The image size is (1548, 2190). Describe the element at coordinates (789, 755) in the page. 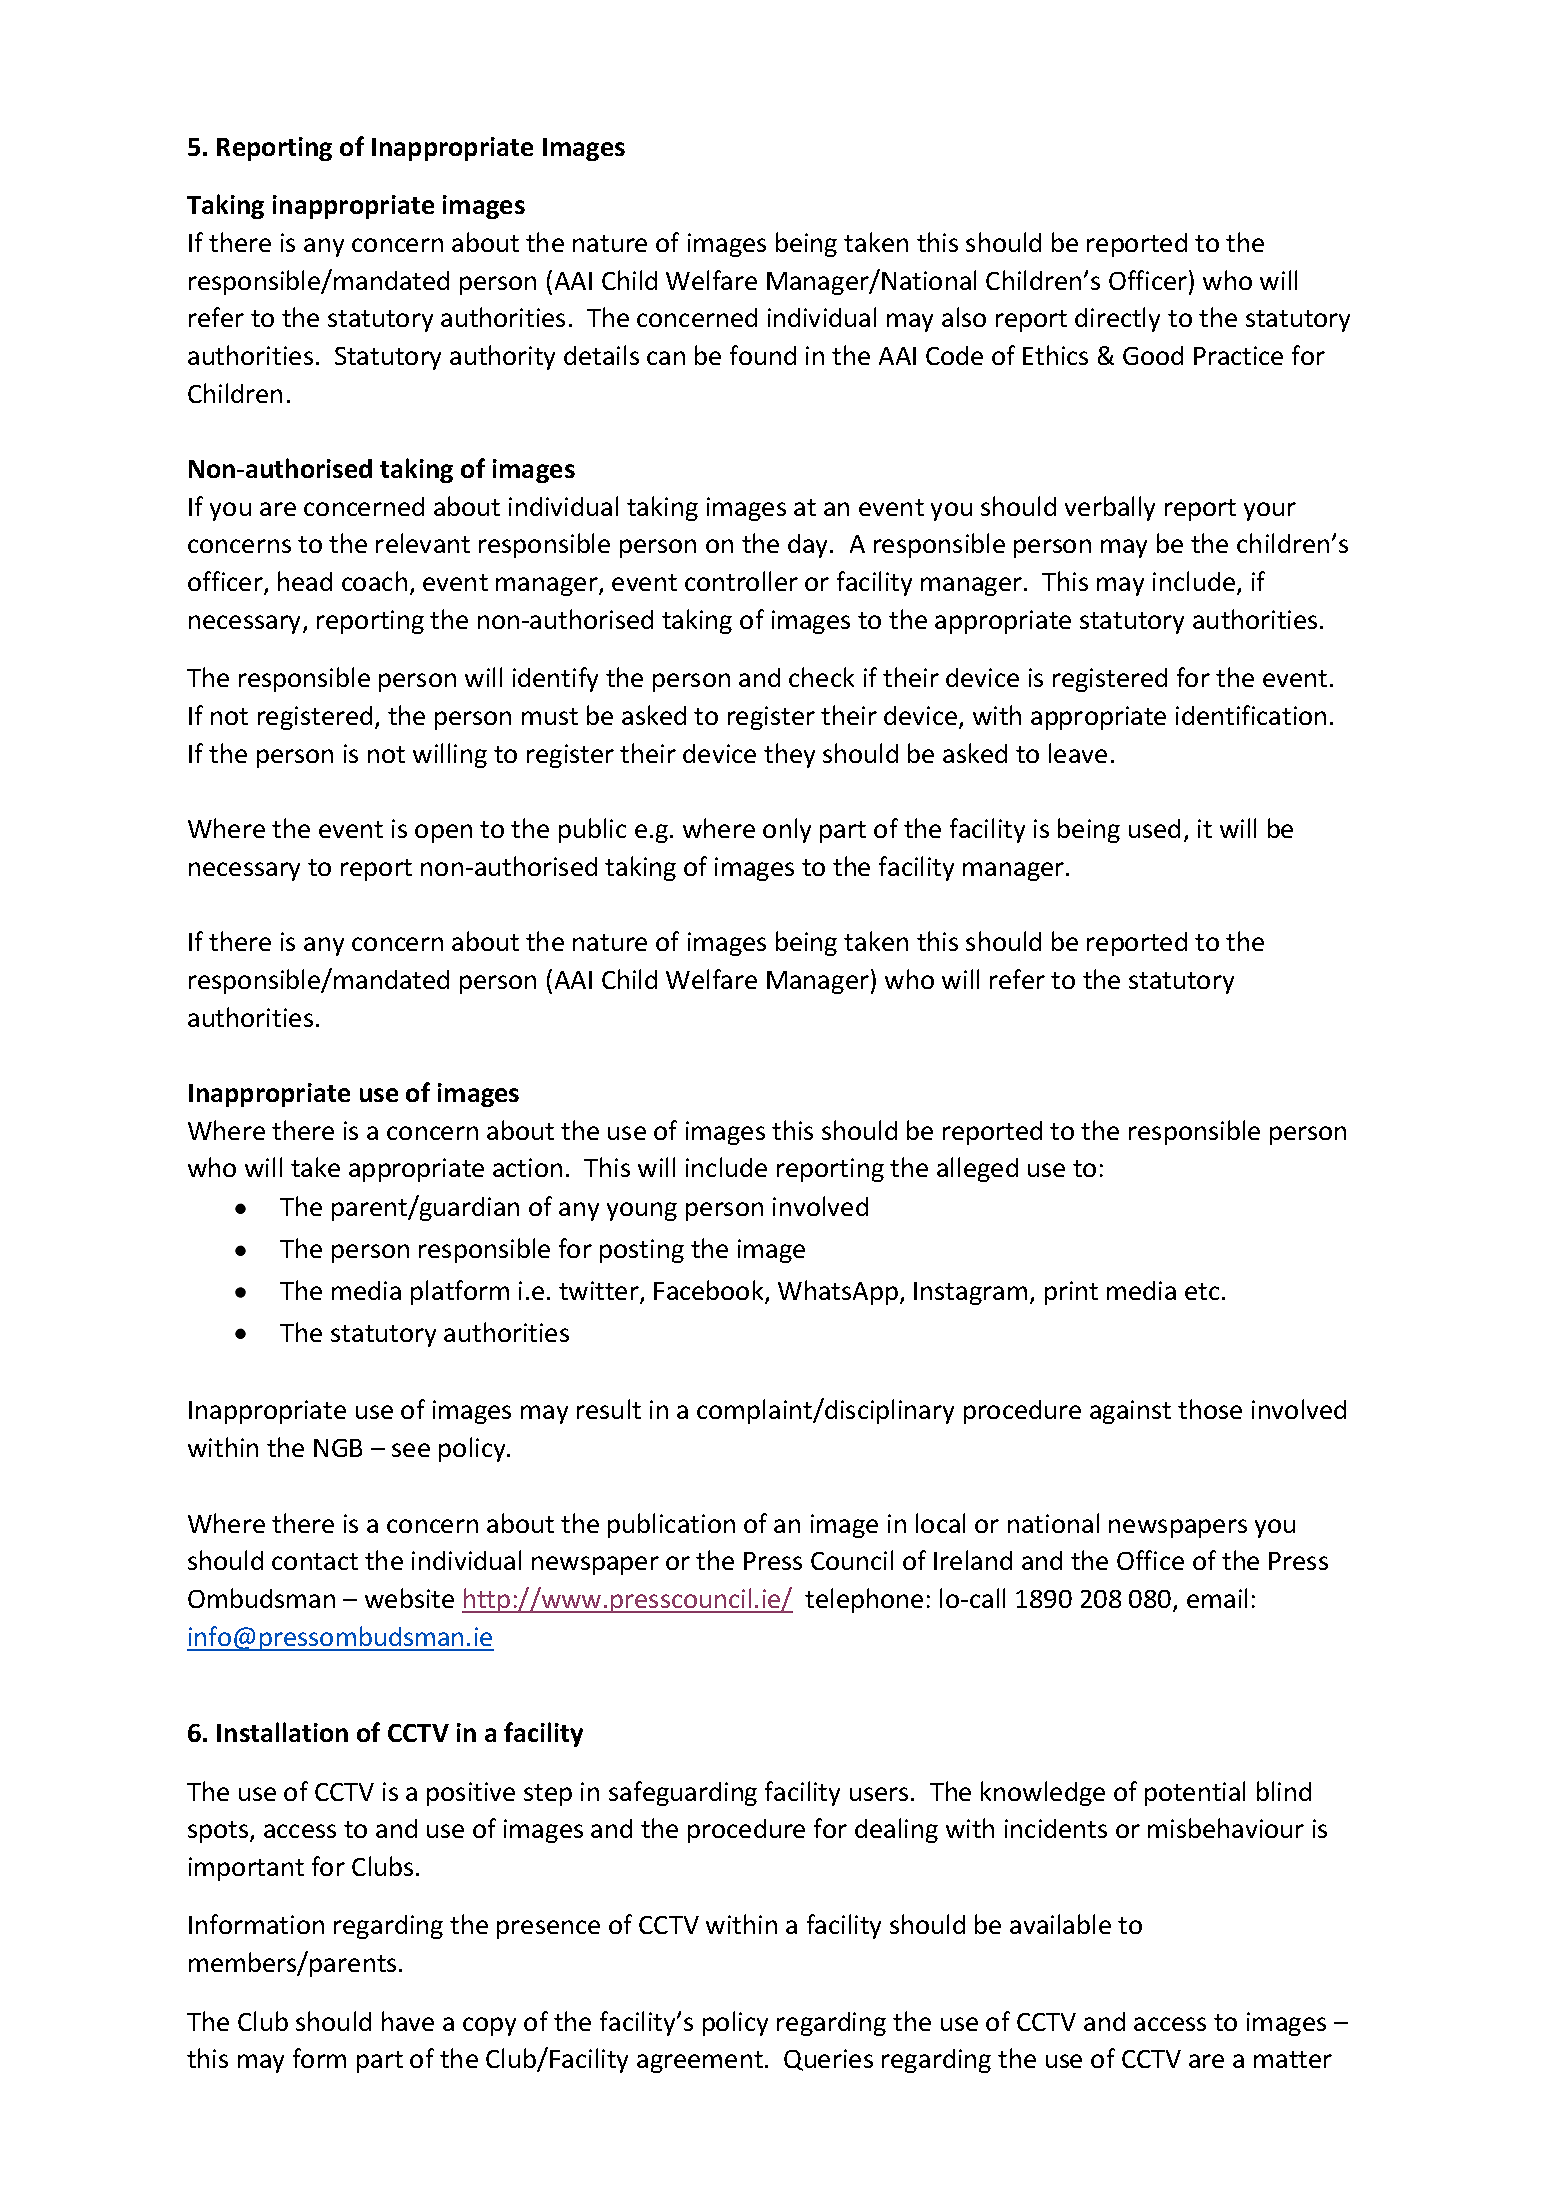

I see `they` at that location.
